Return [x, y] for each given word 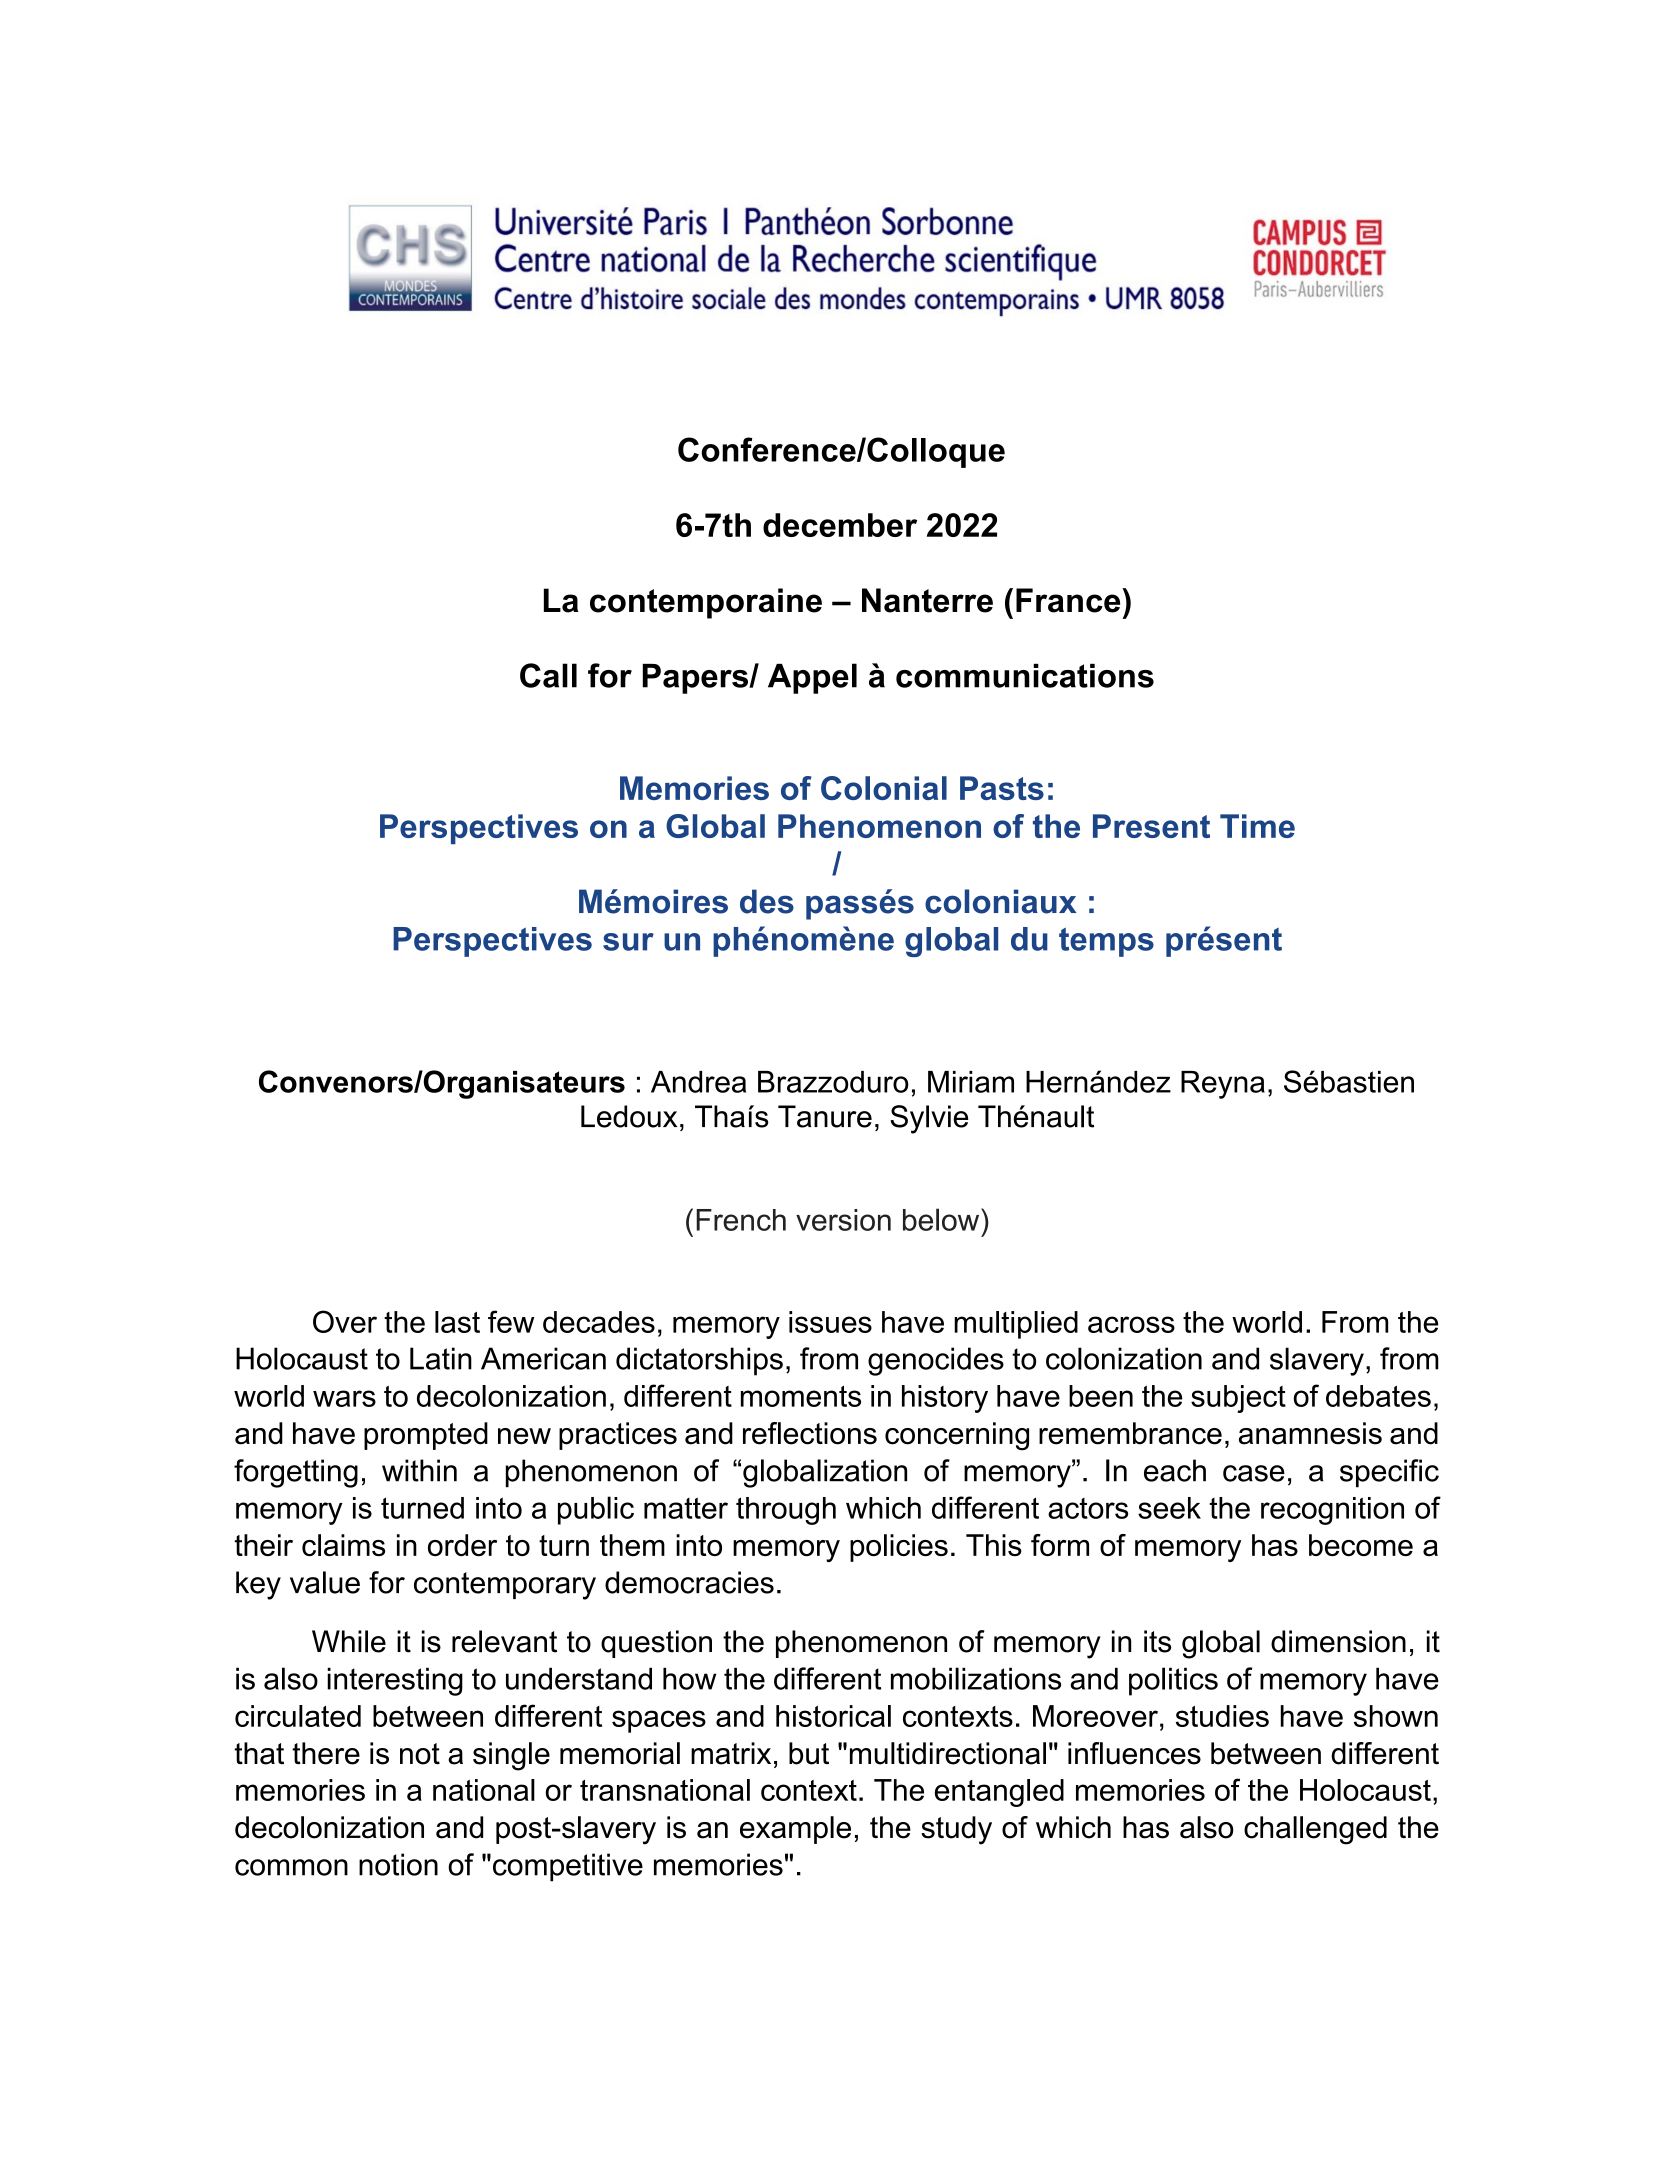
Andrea [698, 1082]
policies [899, 1548]
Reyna [1223, 1085]
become [1361, 1545]
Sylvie [929, 1119]
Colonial [884, 788]
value [325, 1582]
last [457, 1322]
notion [398, 1864]
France [1069, 600]
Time [1257, 826]
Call [548, 675]
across [1131, 1324]
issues [830, 1322]
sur [628, 942]
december [840, 525]
